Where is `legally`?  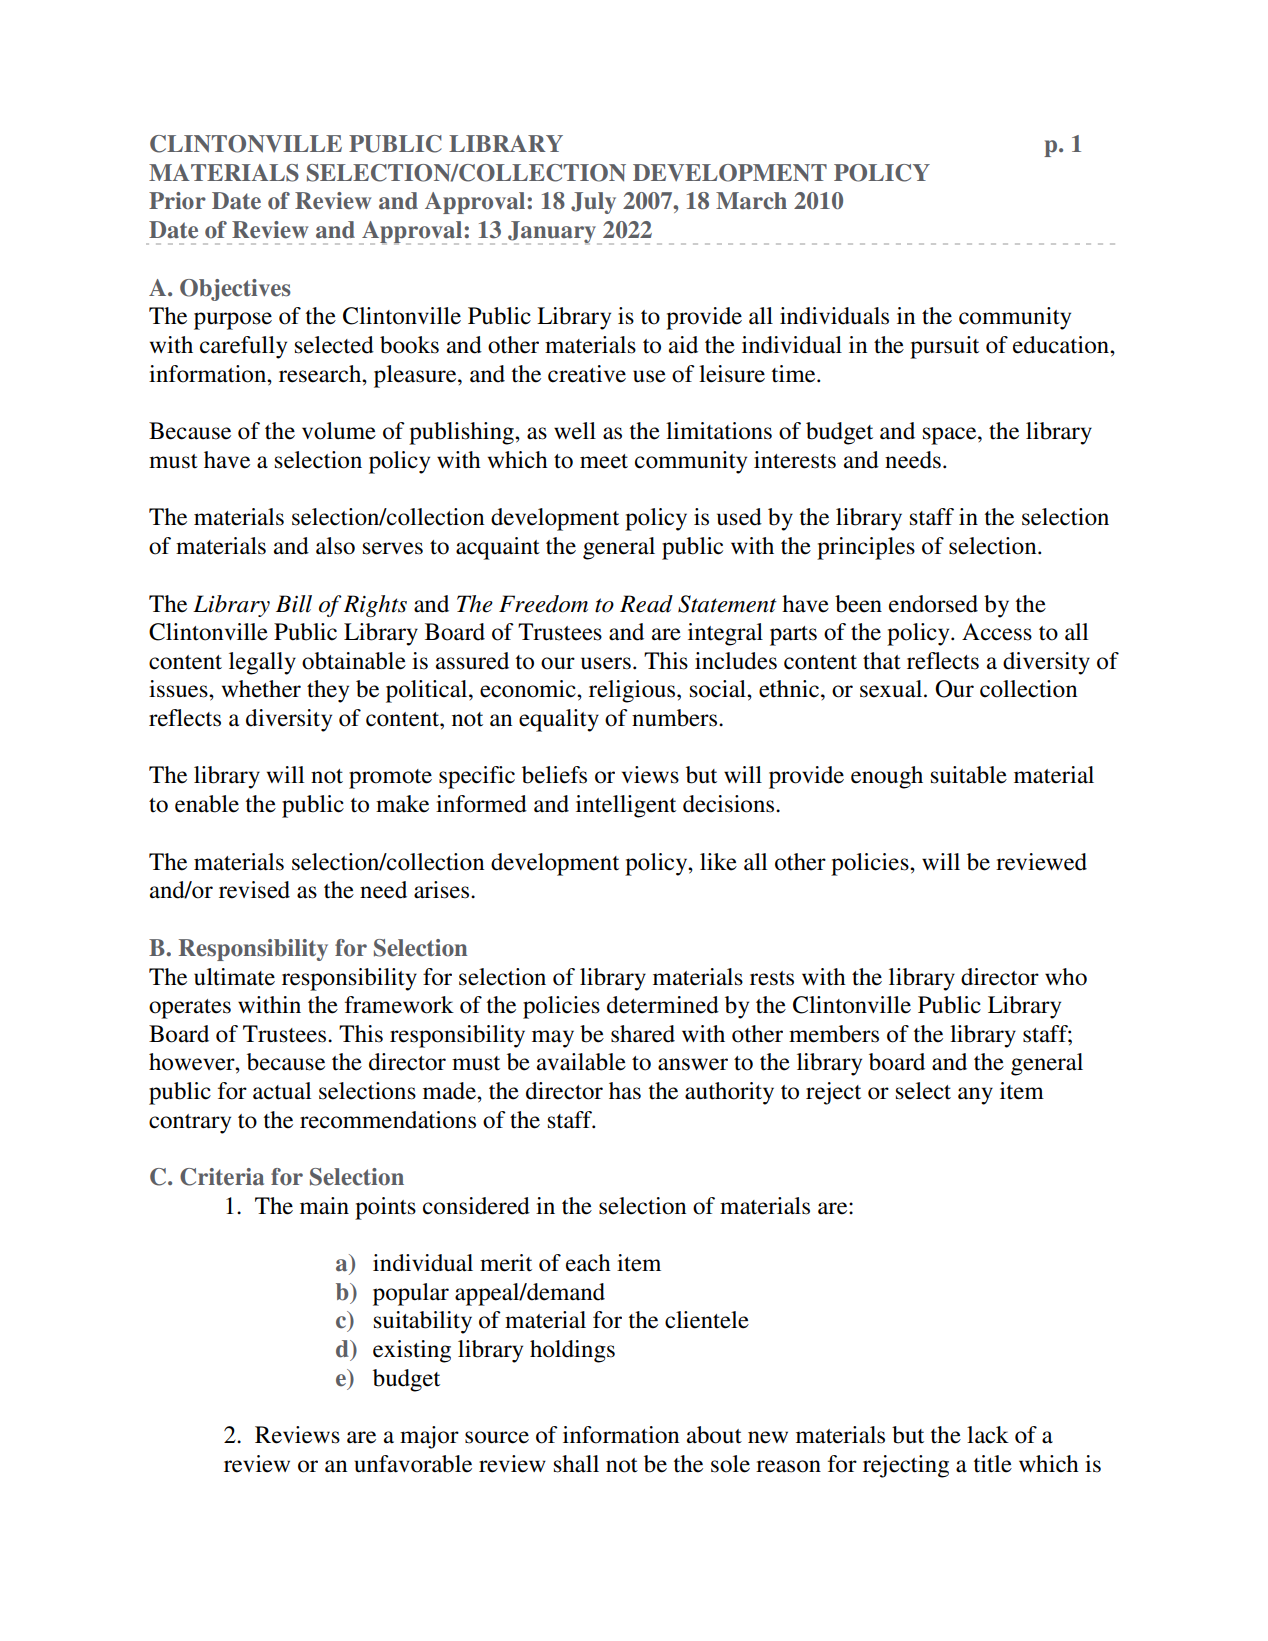
legally is located at coordinates (262, 663).
